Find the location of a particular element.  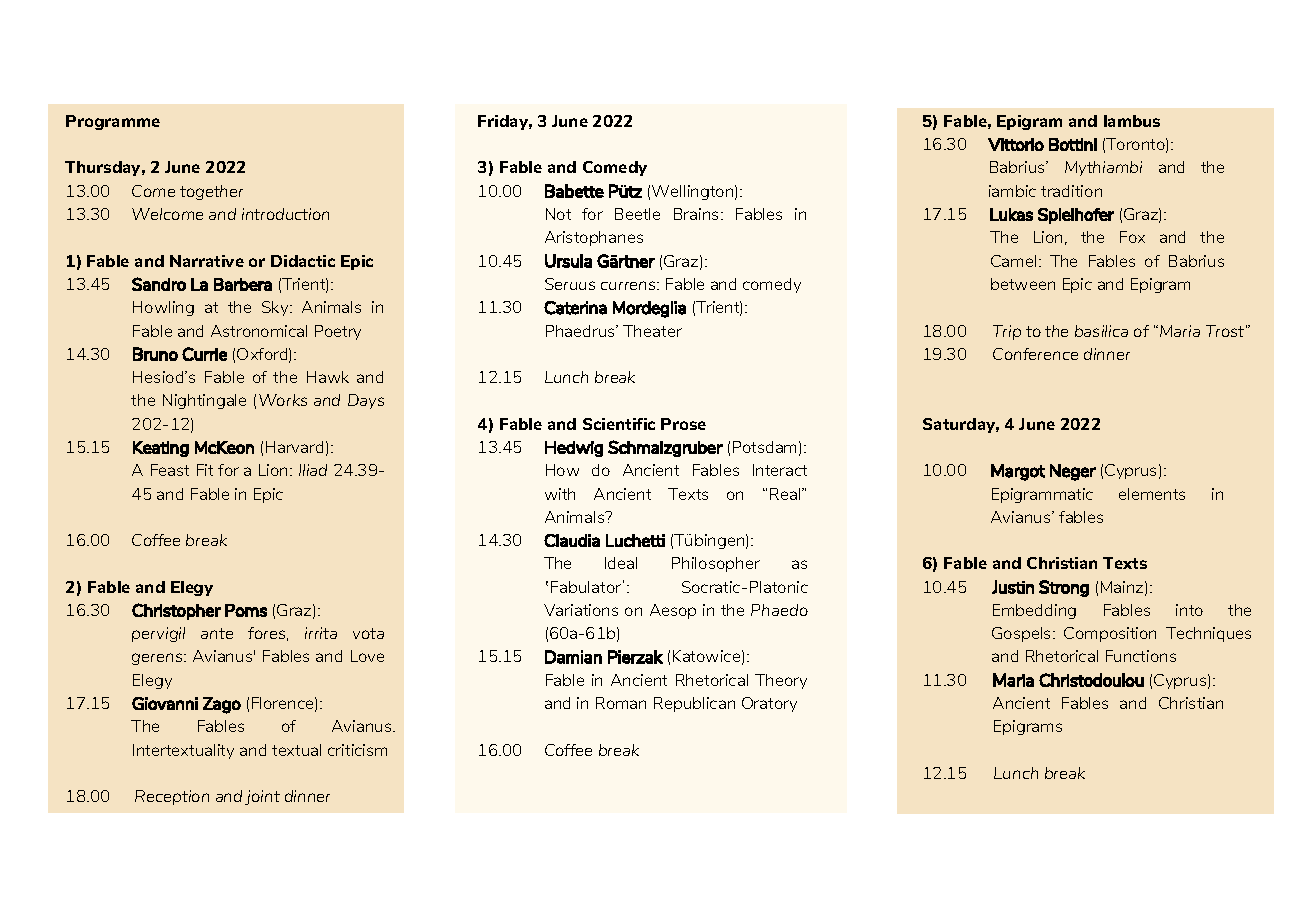

Republican is located at coordinates (694, 704).
